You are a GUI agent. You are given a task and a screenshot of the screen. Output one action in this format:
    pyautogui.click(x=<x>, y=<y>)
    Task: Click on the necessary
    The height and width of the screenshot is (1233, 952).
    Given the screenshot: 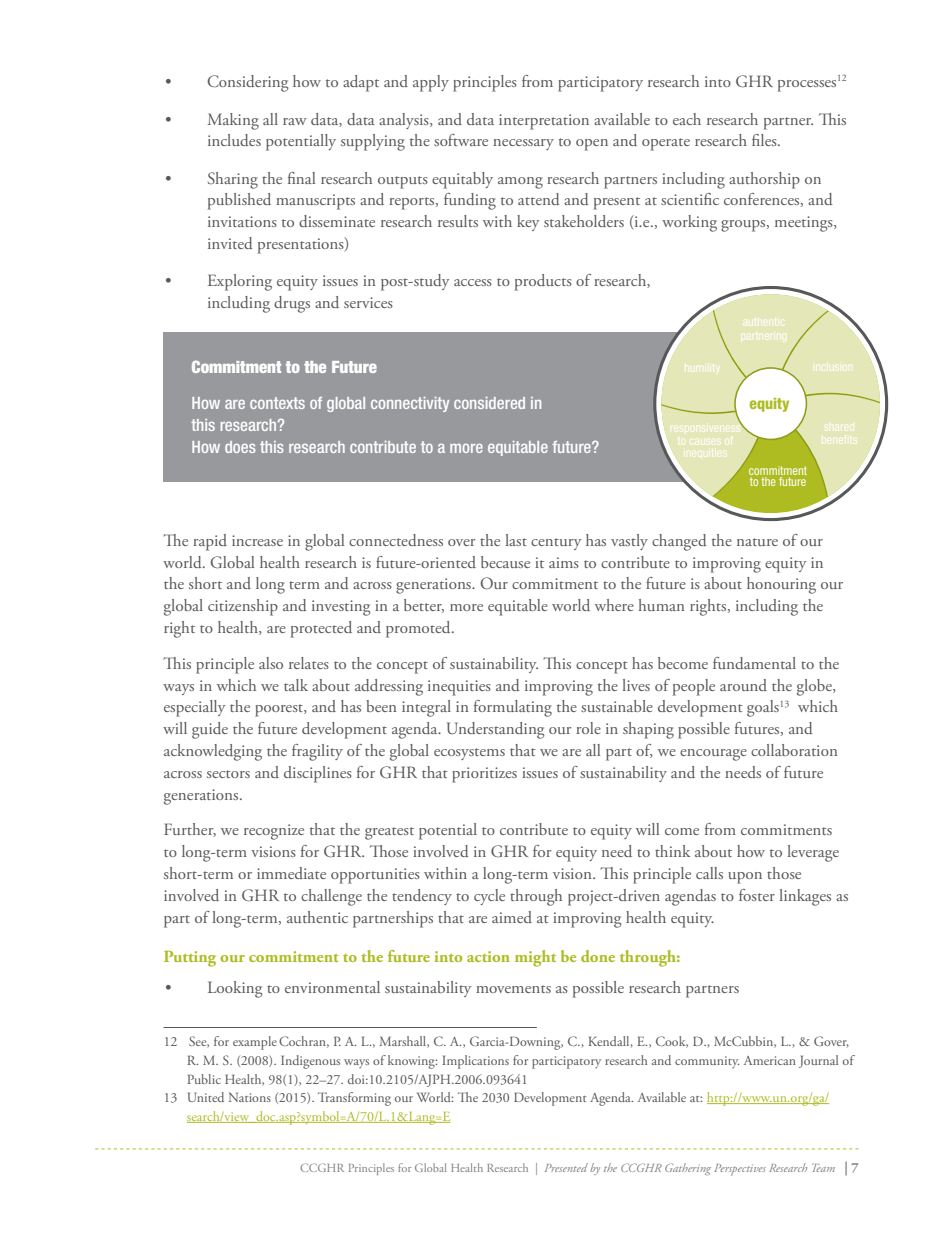 What is the action you would take?
    pyautogui.click(x=523, y=144)
